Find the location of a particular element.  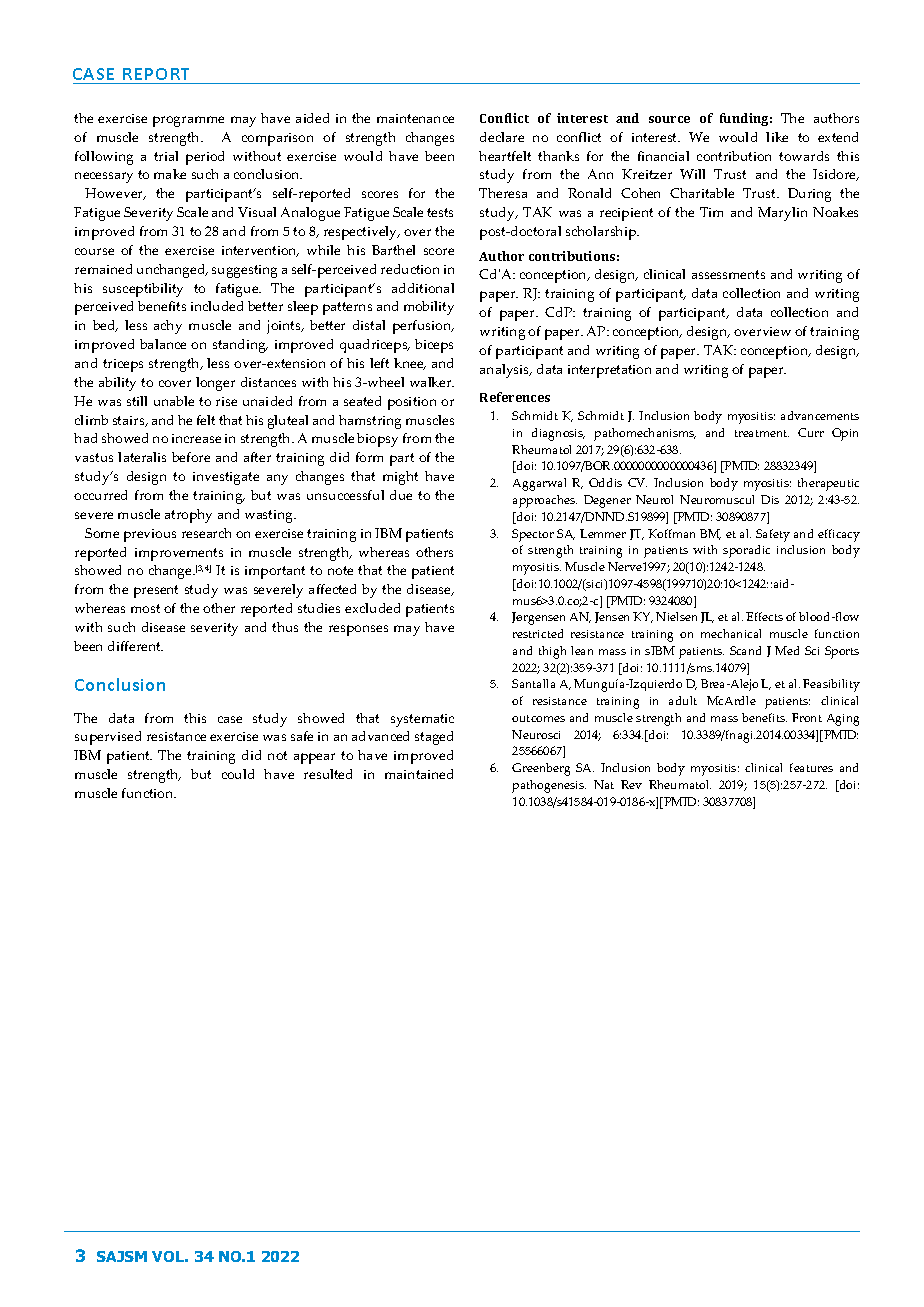

before is located at coordinates (191, 457).
